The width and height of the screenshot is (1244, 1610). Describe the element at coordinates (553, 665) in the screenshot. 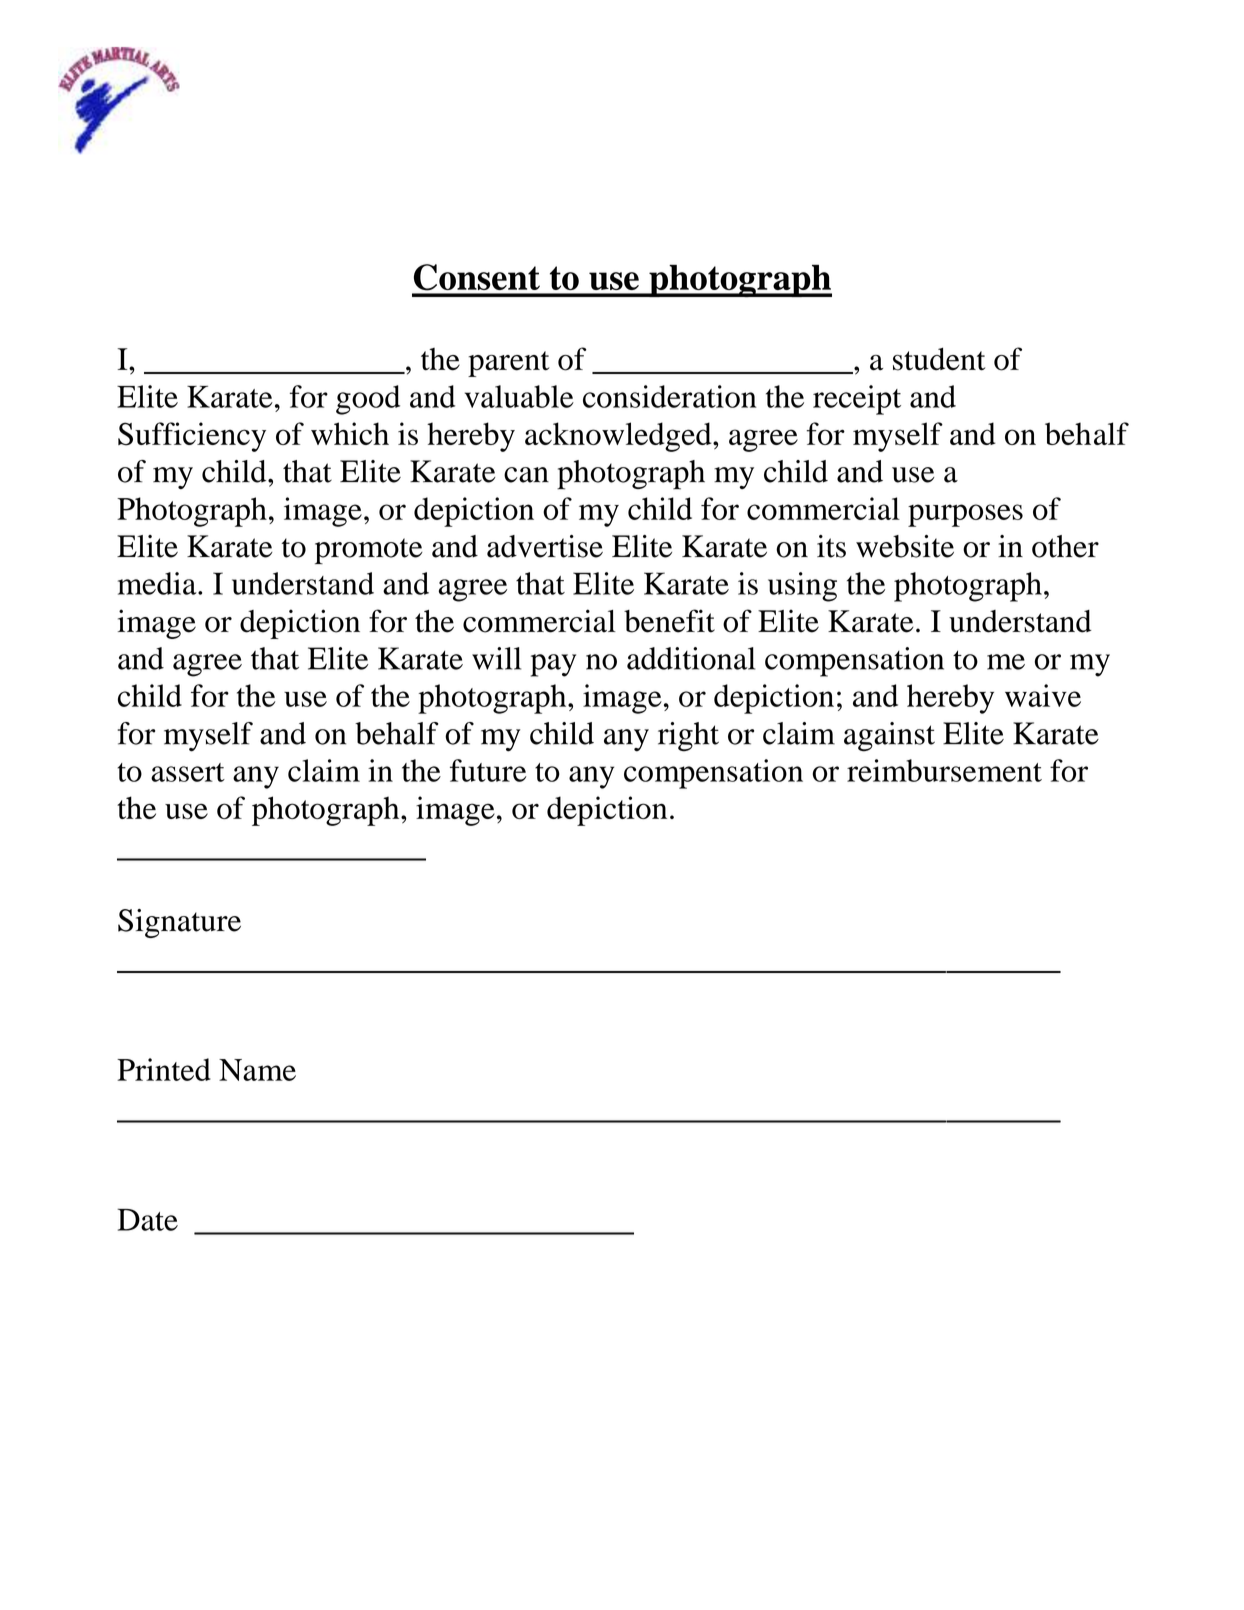

I see `pay` at that location.
